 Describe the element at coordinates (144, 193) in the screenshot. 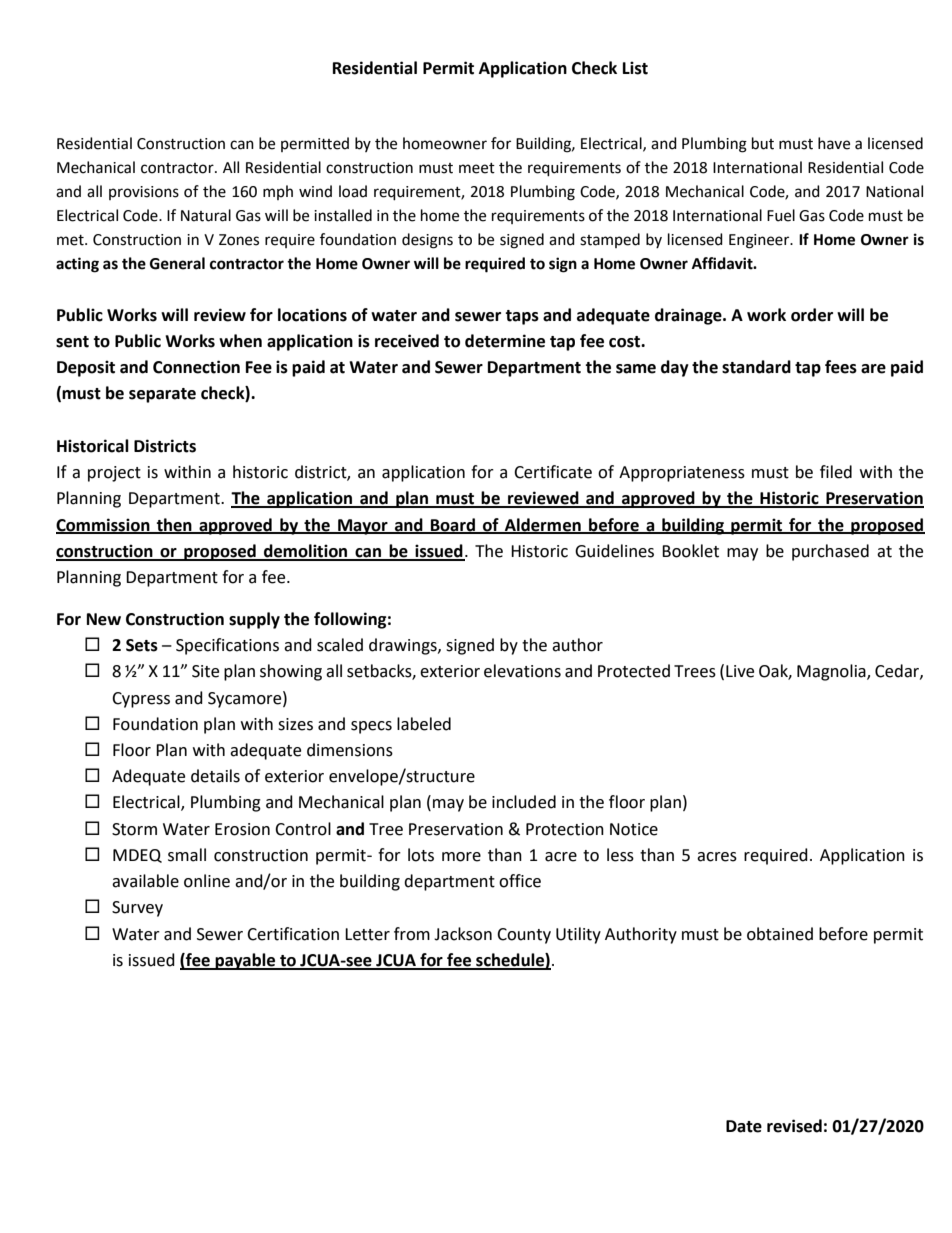

I see `provisions` at that location.
